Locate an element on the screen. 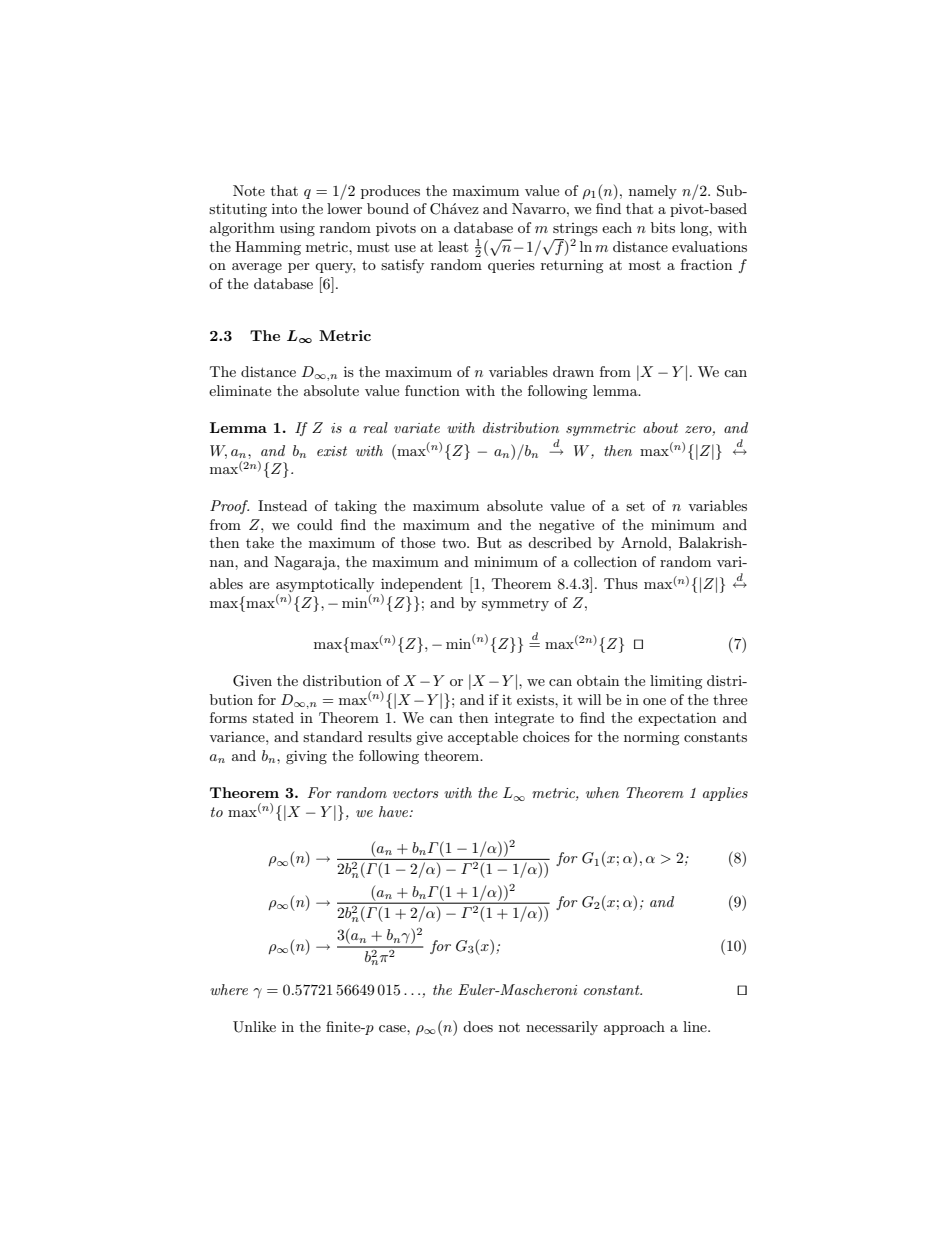  does is located at coordinates (478, 1026).
